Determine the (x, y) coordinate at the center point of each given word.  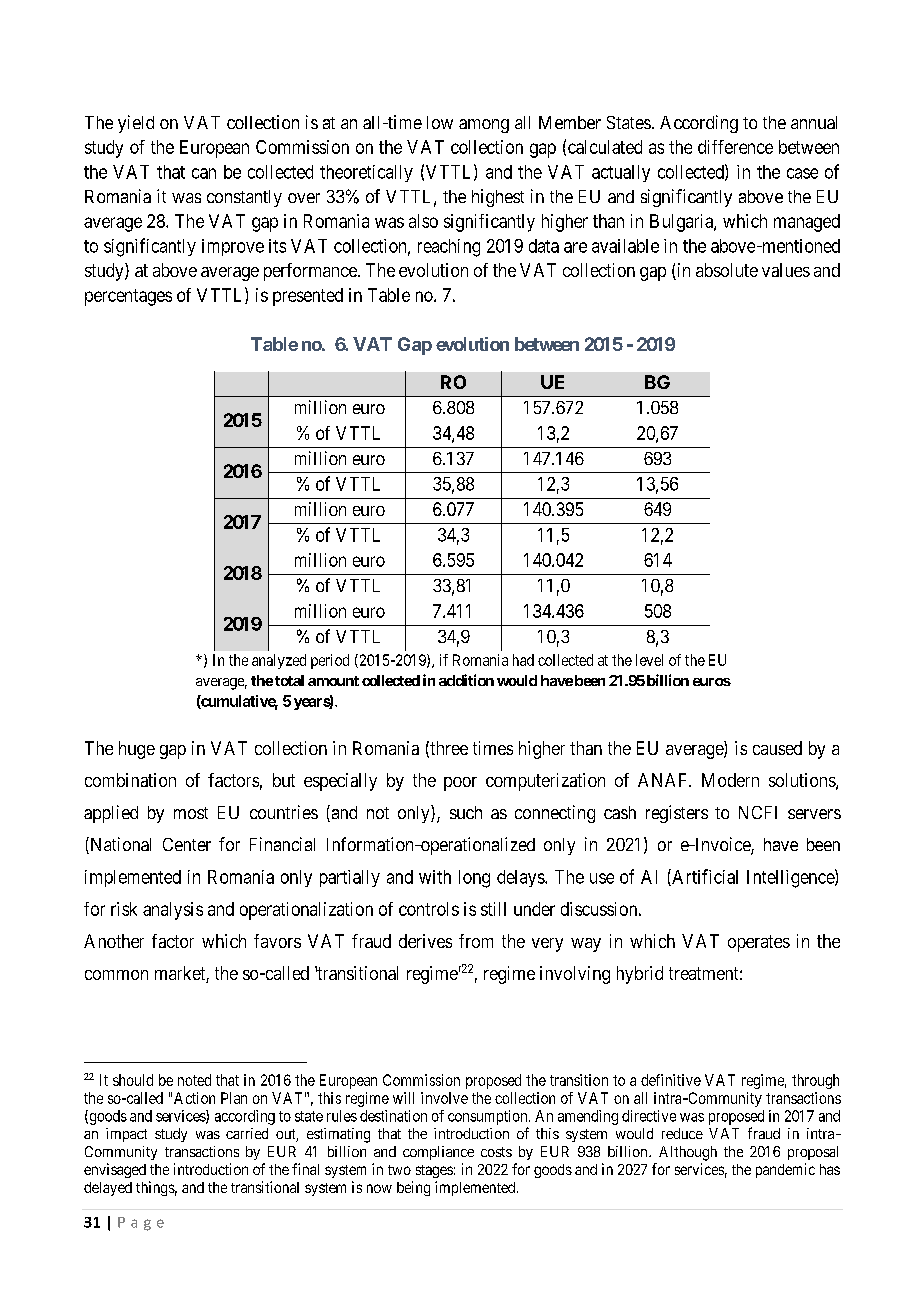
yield (136, 124)
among (484, 126)
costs (496, 1152)
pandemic (785, 1170)
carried (247, 1133)
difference (735, 147)
